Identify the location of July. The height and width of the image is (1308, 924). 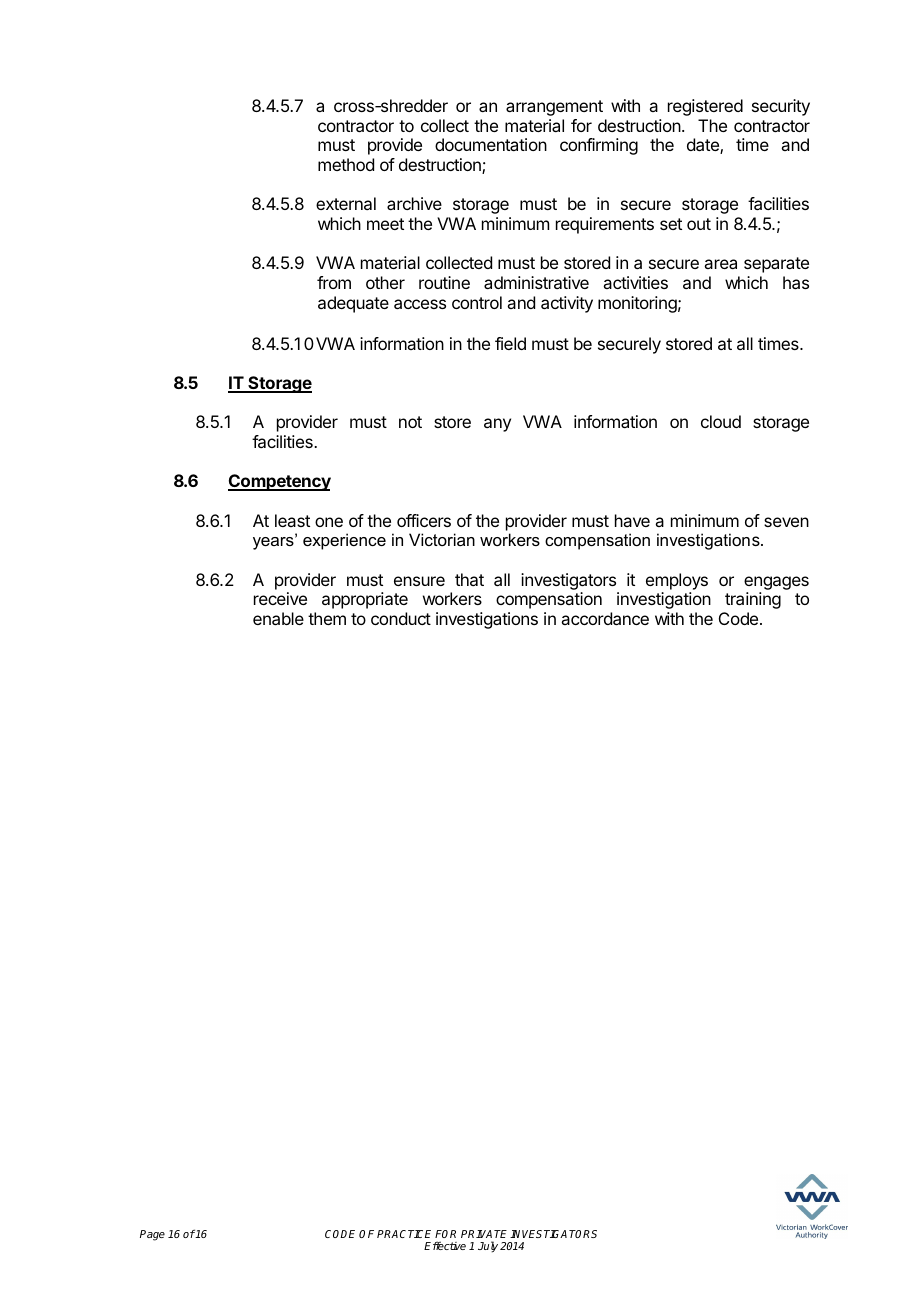
(488, 1247).
